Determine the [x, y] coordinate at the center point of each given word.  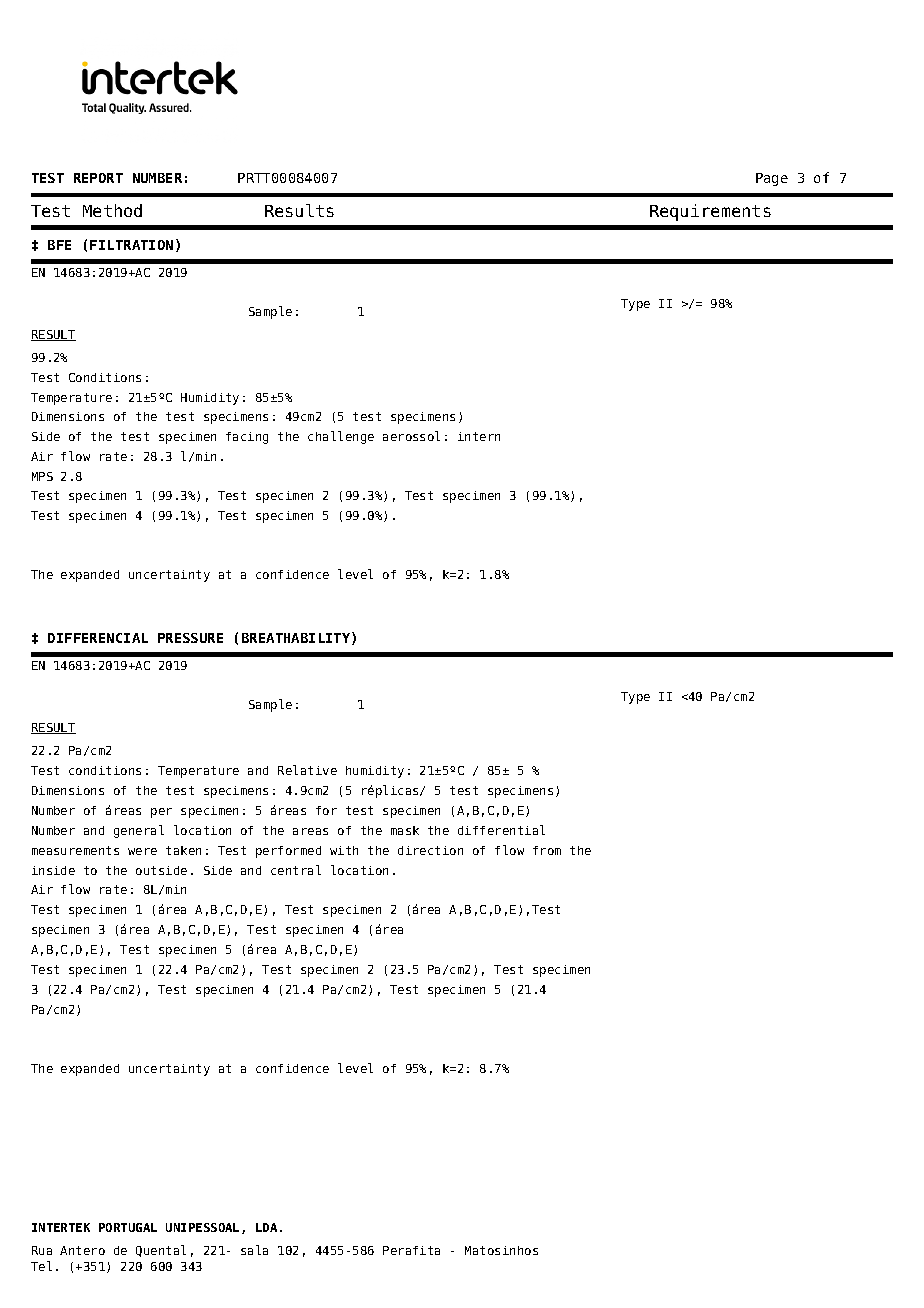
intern [479, 436]
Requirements [710, 212]
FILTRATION [131, 245]
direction [430, 850]
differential [501, 830]
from [547, 850]
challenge [341, 437]
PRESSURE [190, 638]
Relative [307, 770]
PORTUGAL [128, 1227]
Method [112, 210]
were [142, 851]
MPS [42, 476]
